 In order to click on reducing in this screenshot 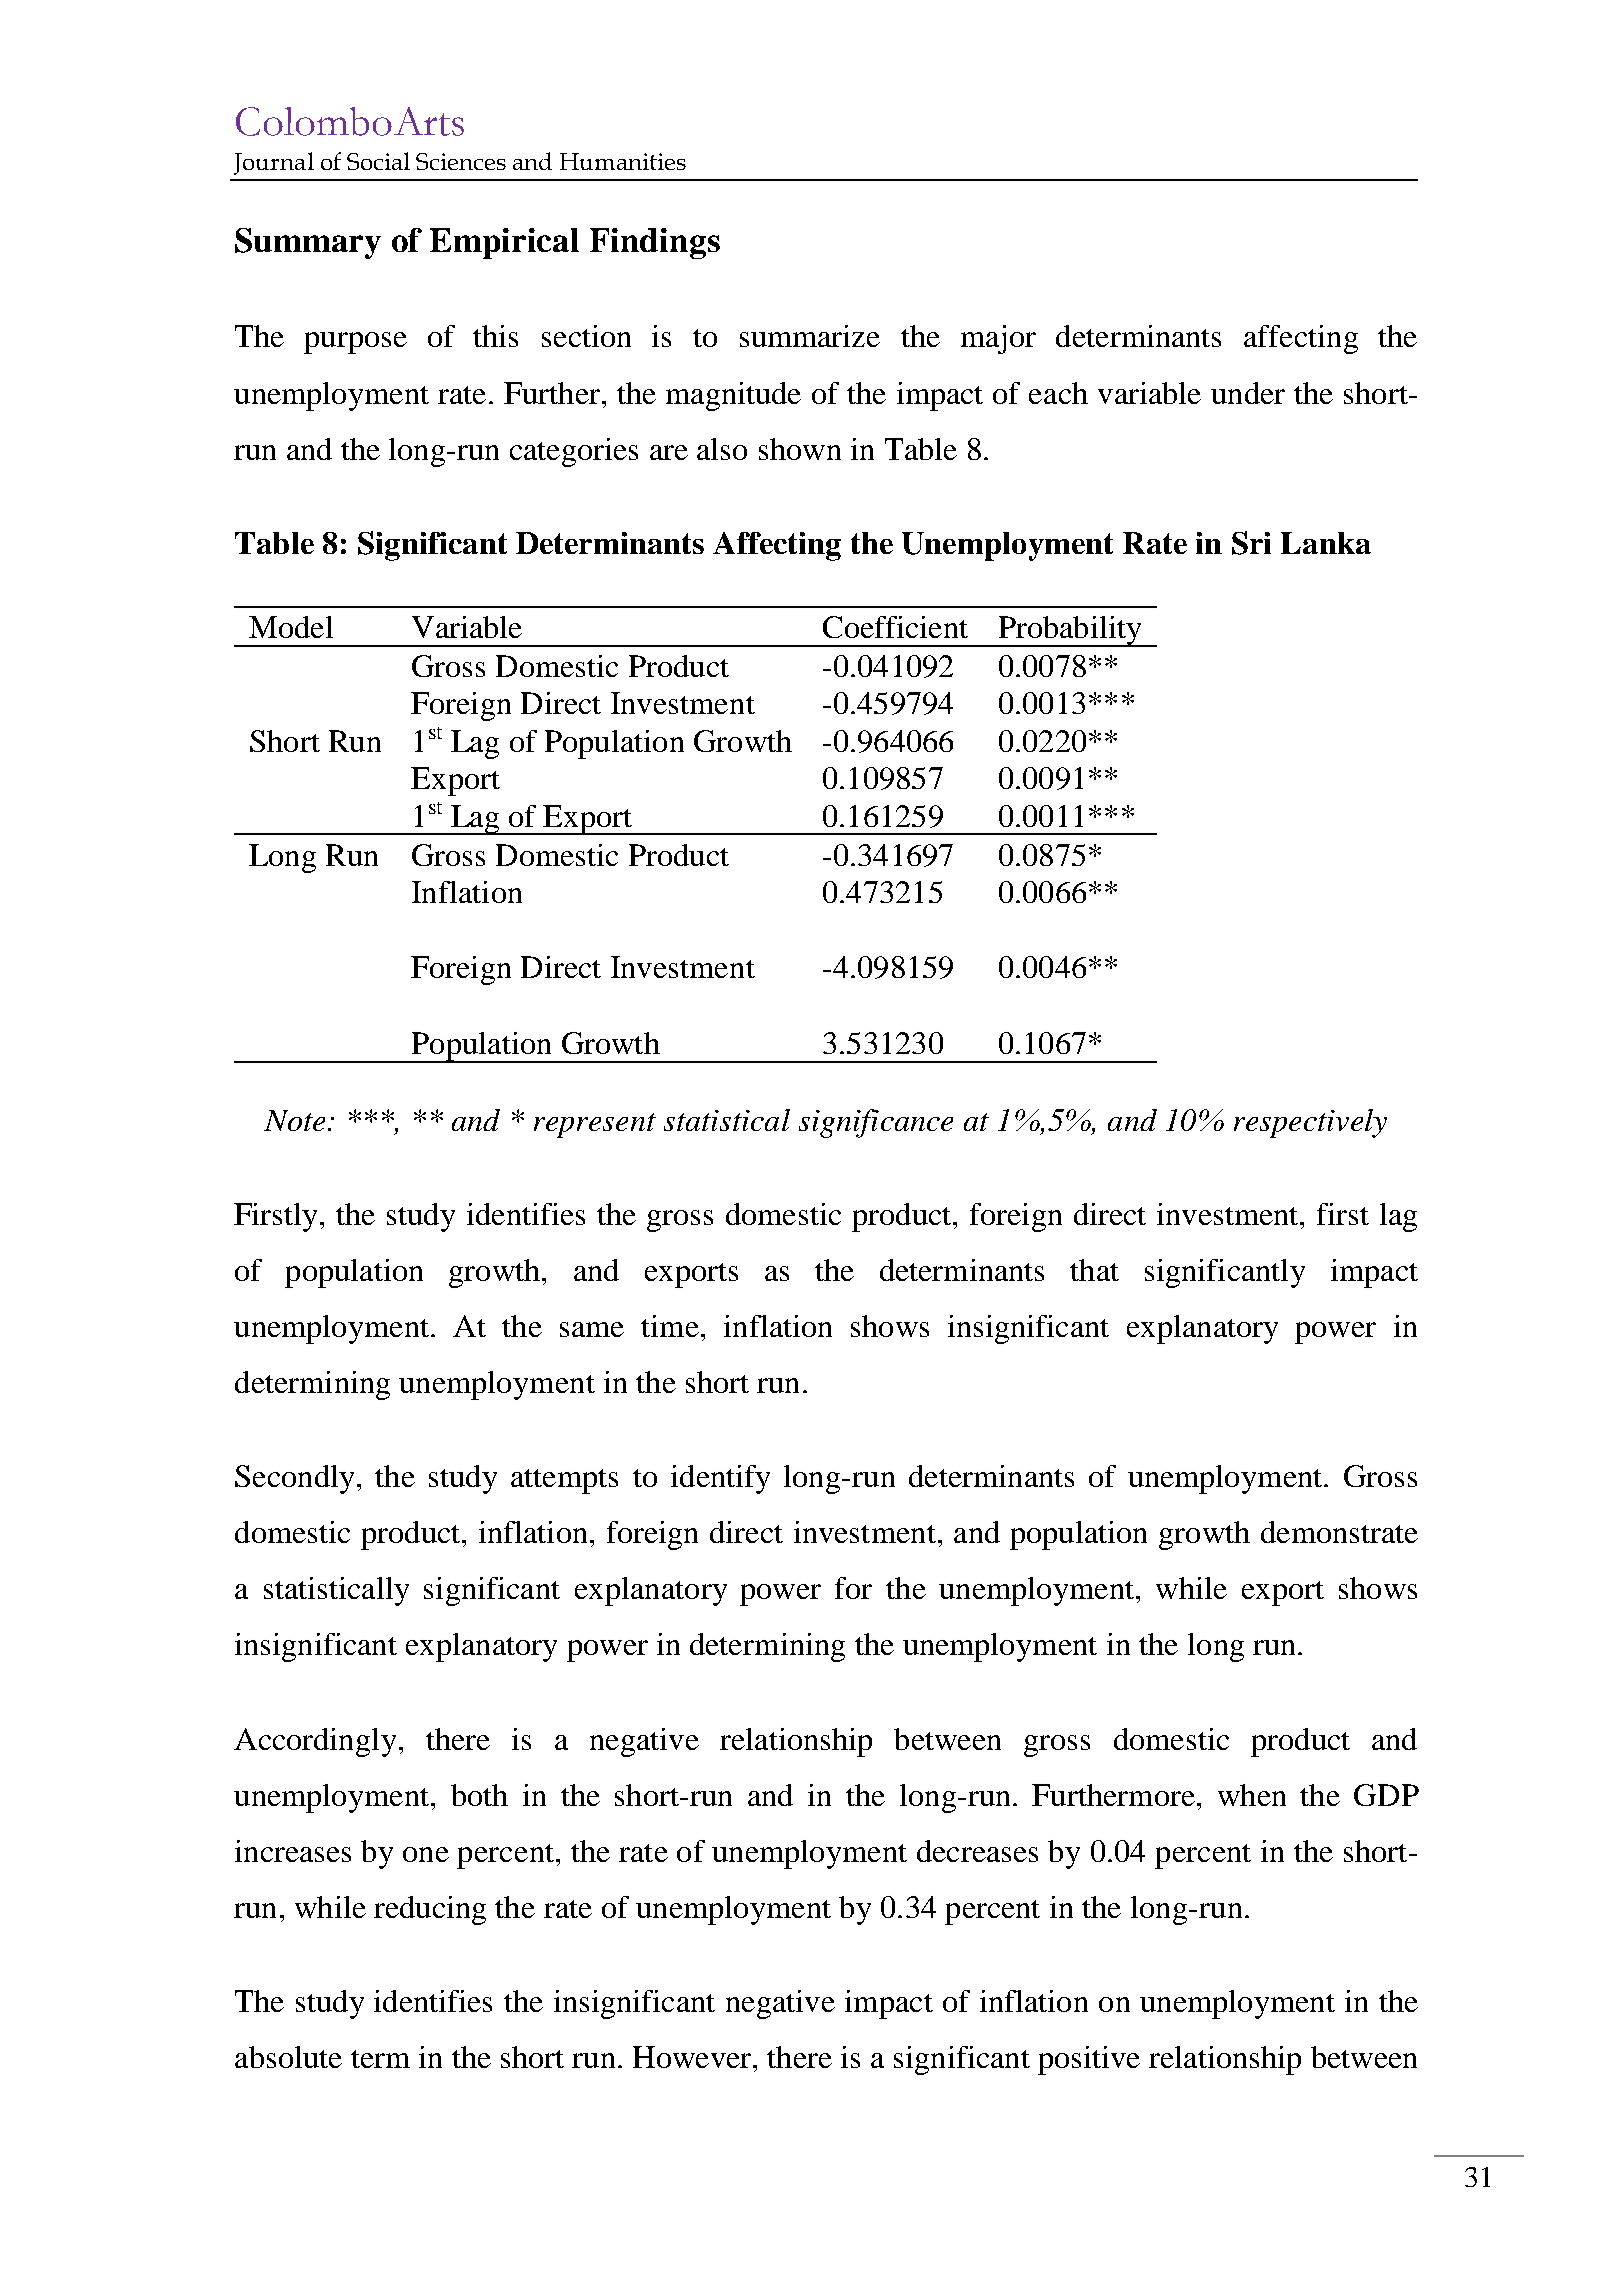, I will do `click(430, 1910)`.
